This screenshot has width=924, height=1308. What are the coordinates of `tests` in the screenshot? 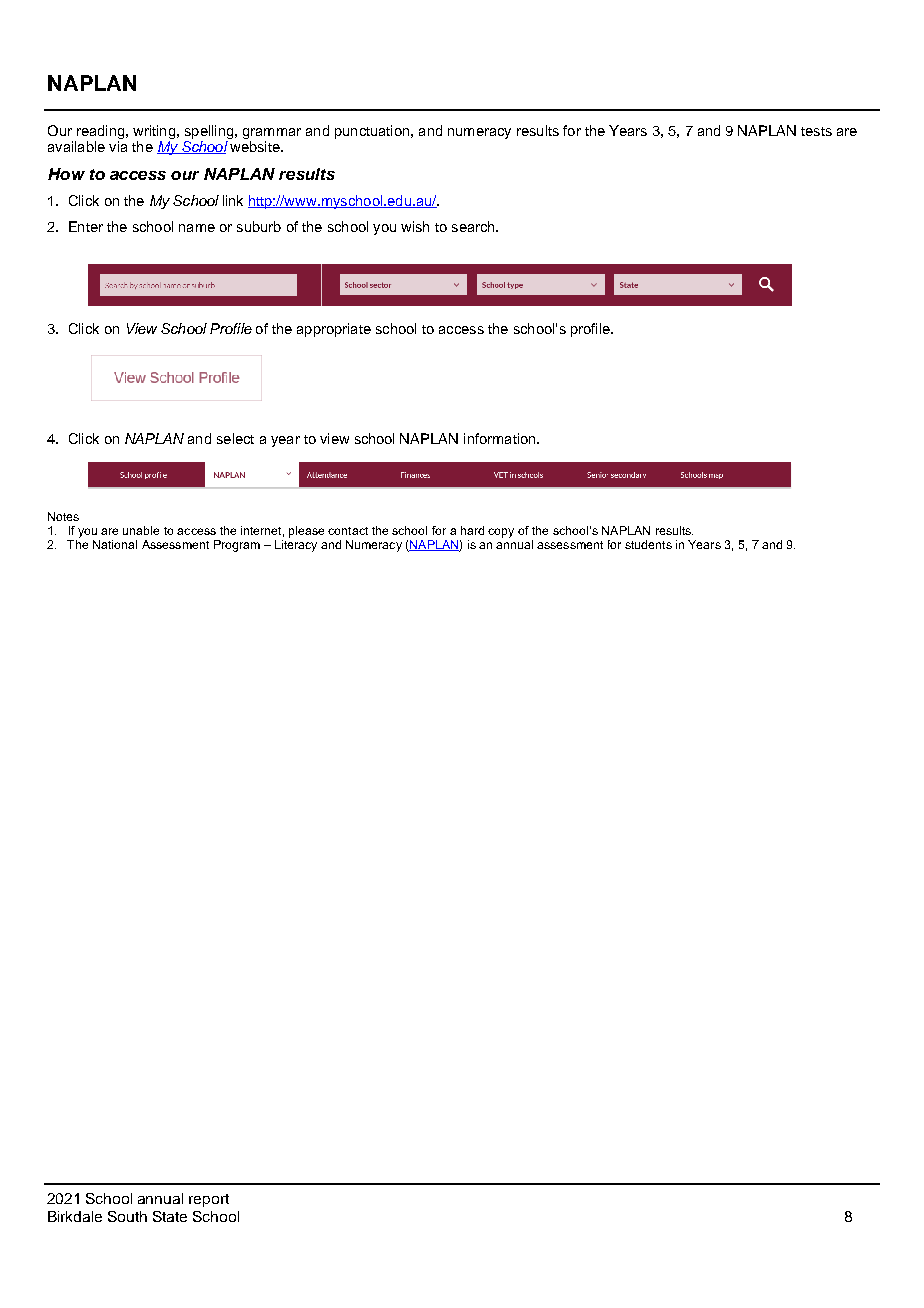 It's located at (816, 131).
